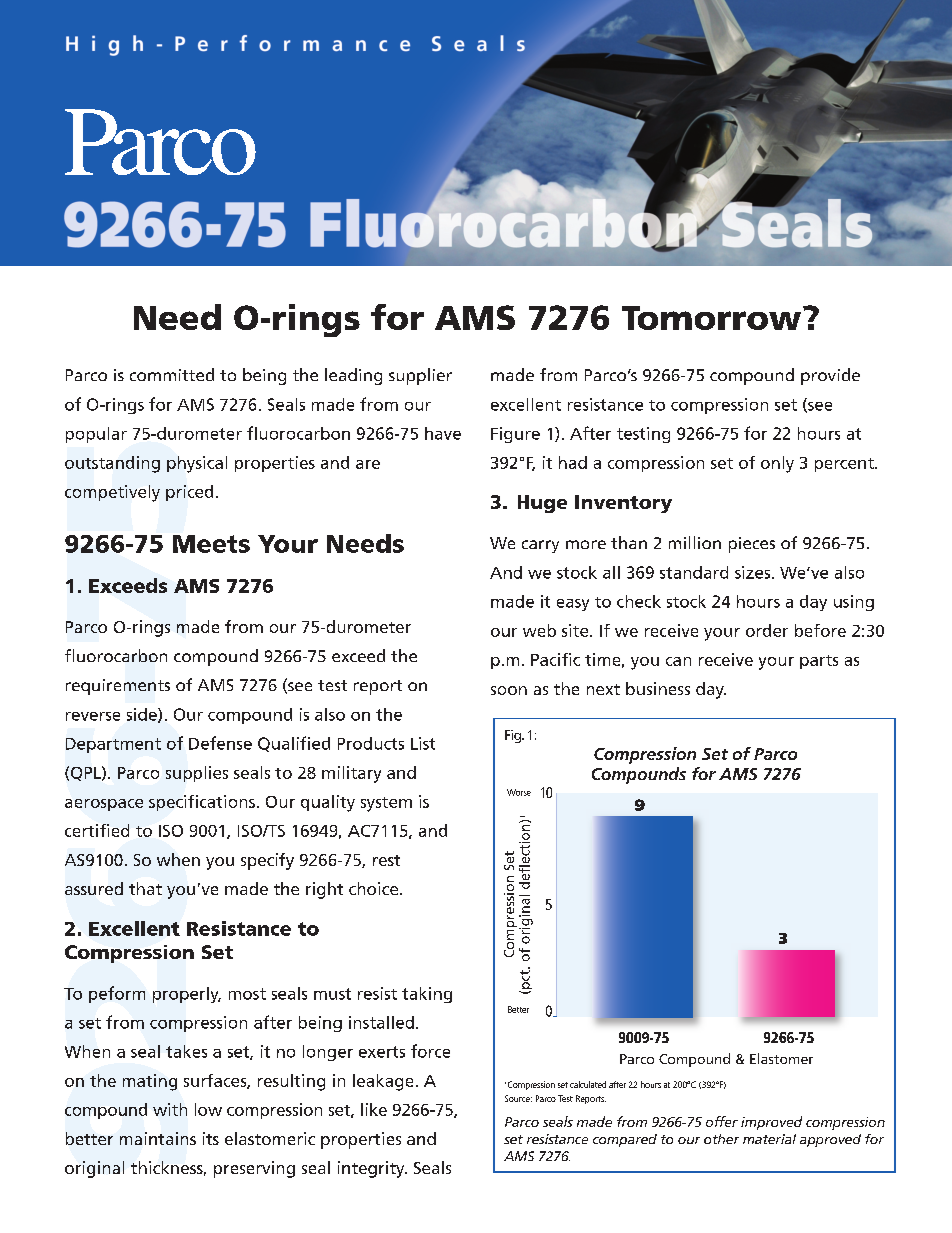 The image size is (952, 1233). What do you see at coordinates (769, 1139) in the screenshot?
I see `material` at bounding box center [769, 1139].
